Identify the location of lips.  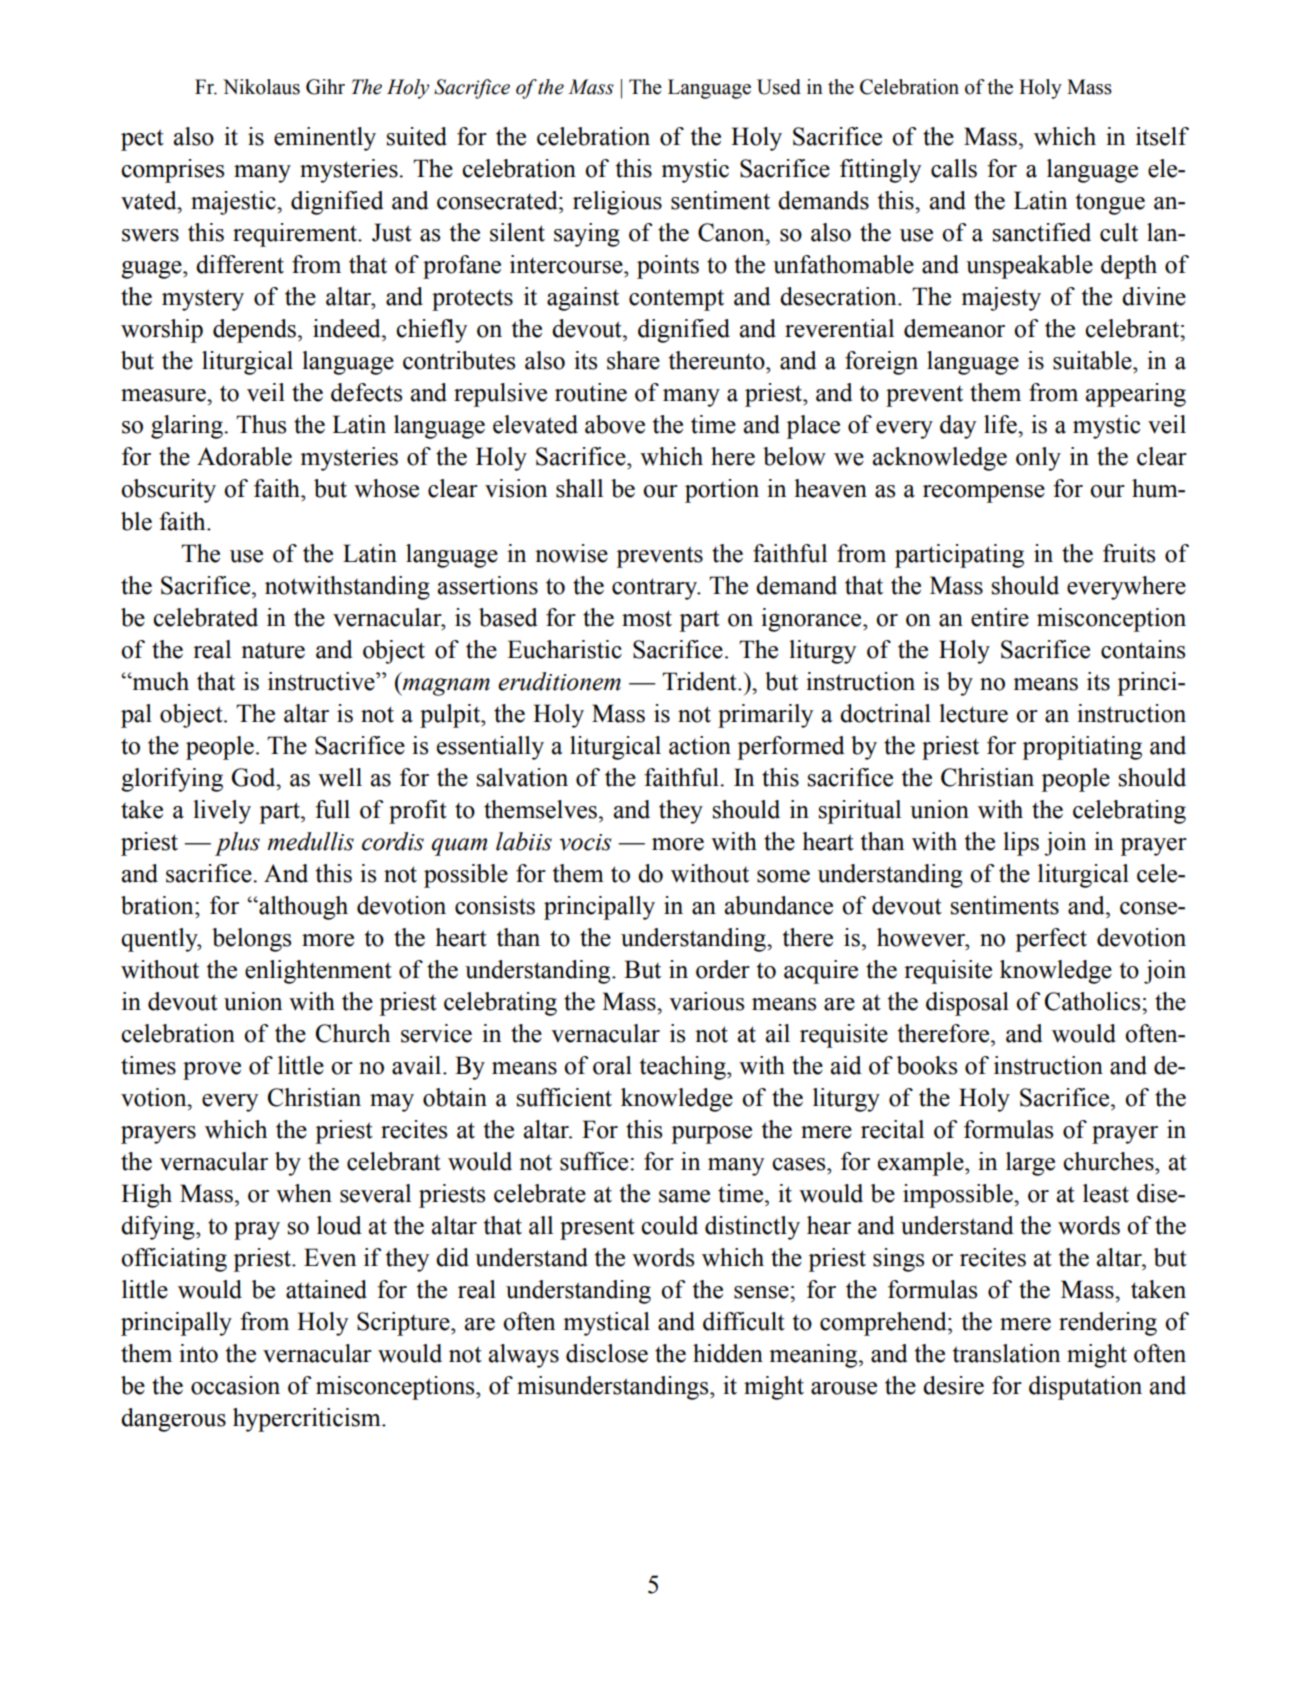
(1021, 844).
